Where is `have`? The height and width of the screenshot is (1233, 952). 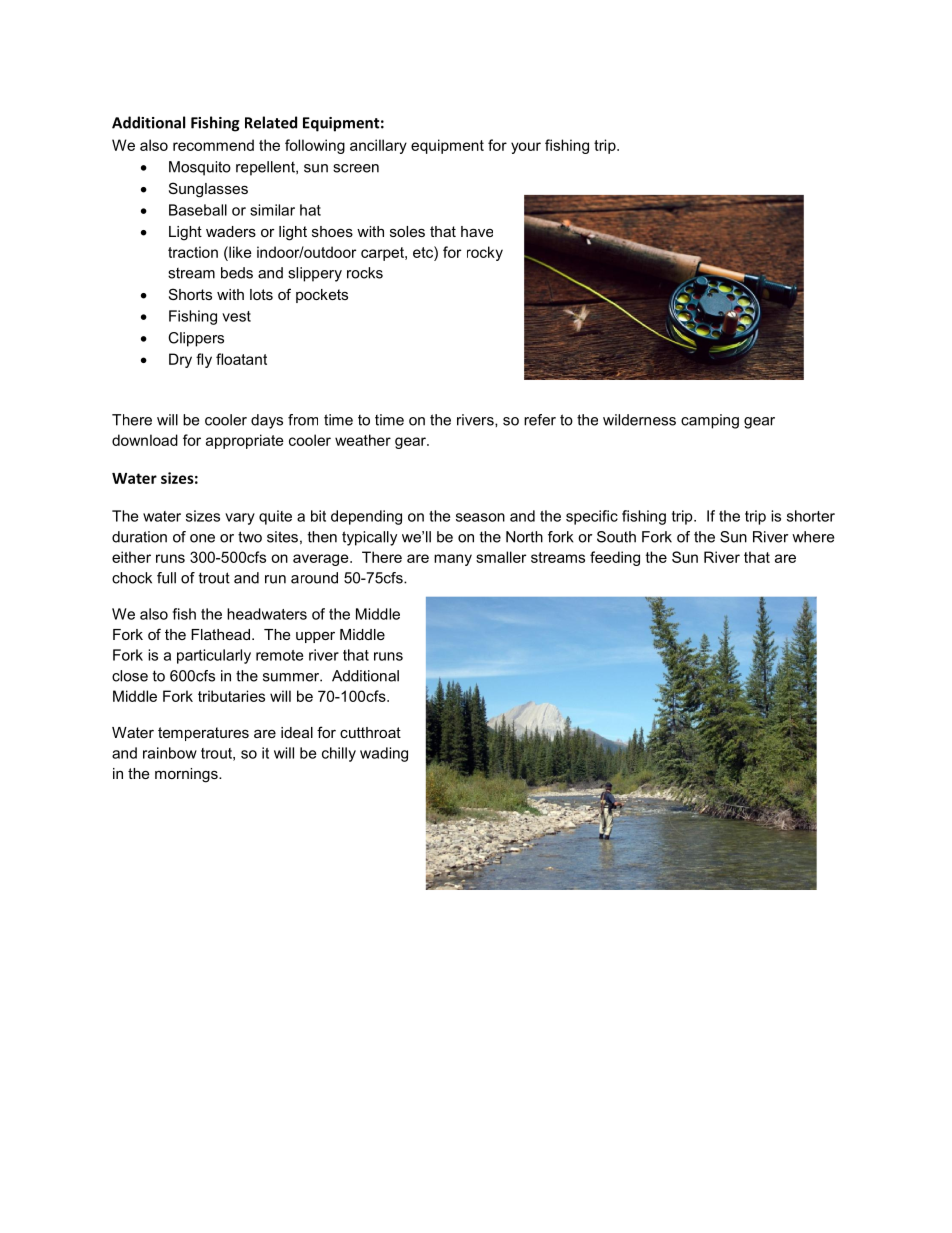
have is located at coordinates (477, 231).
